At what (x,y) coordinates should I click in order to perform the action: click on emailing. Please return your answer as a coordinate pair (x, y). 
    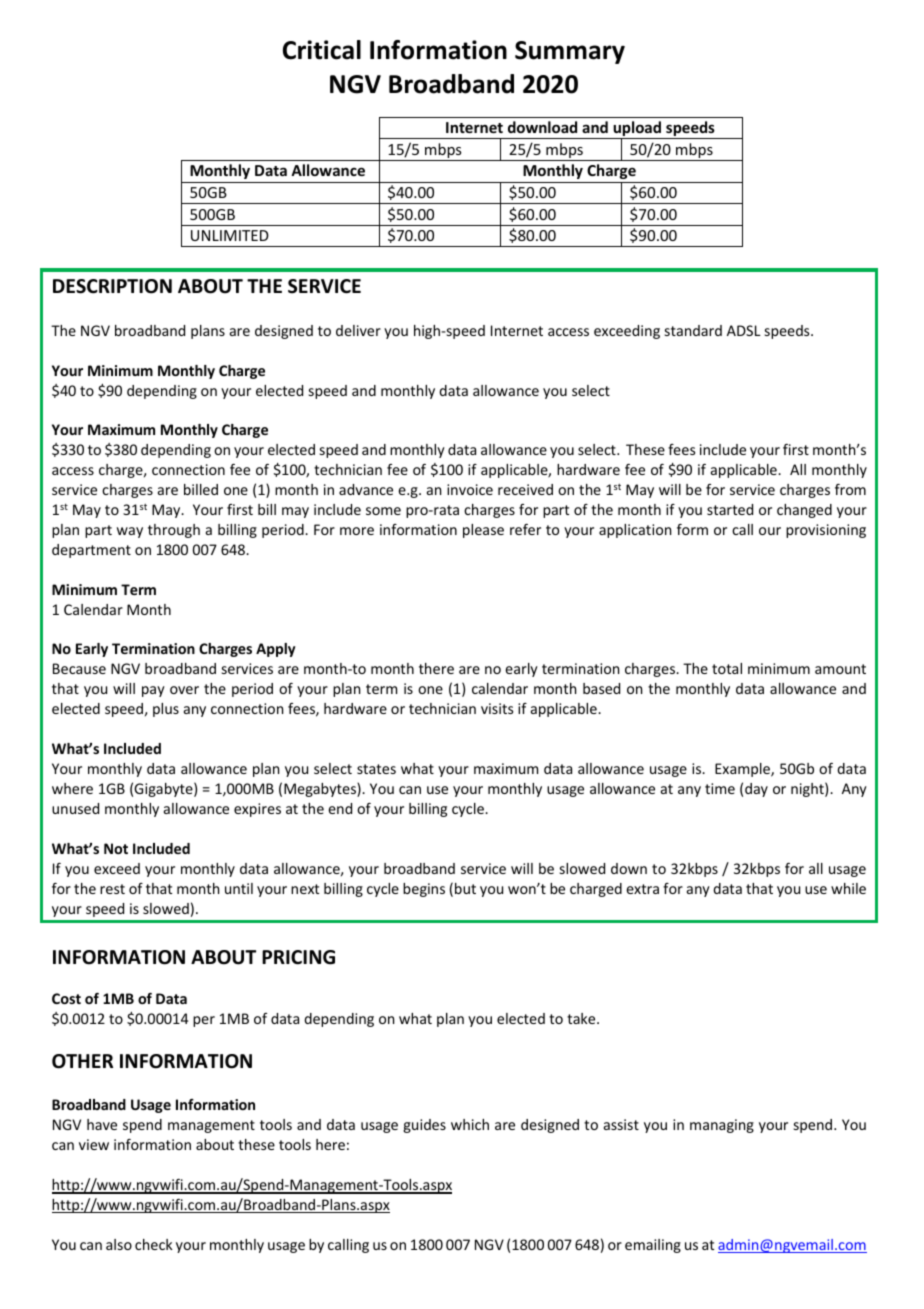
    Looking at the image, I should click on (653, 1246).
